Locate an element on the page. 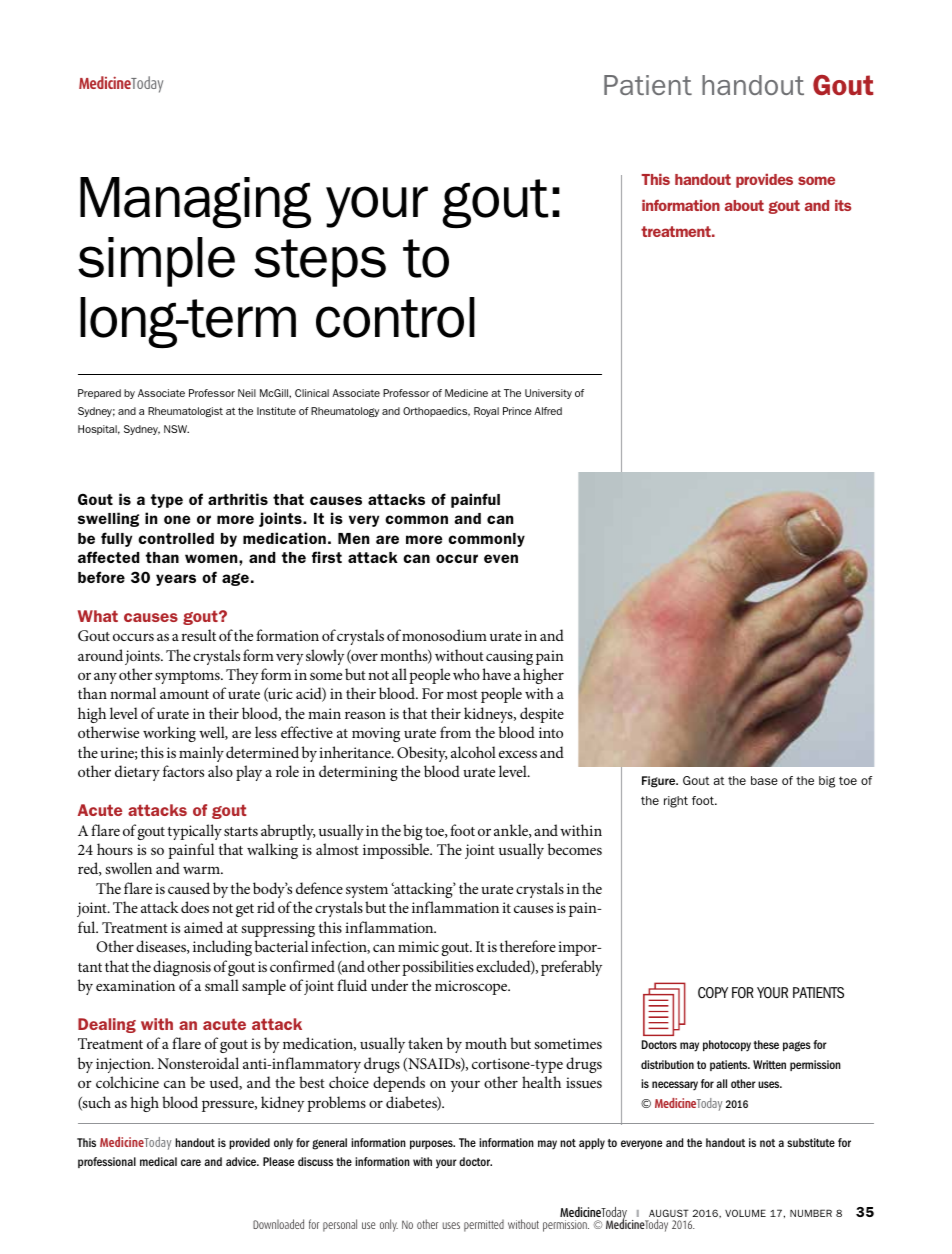 The width and height of the image is (952, 1254). Alfred is located at coordinates (548, 411).
